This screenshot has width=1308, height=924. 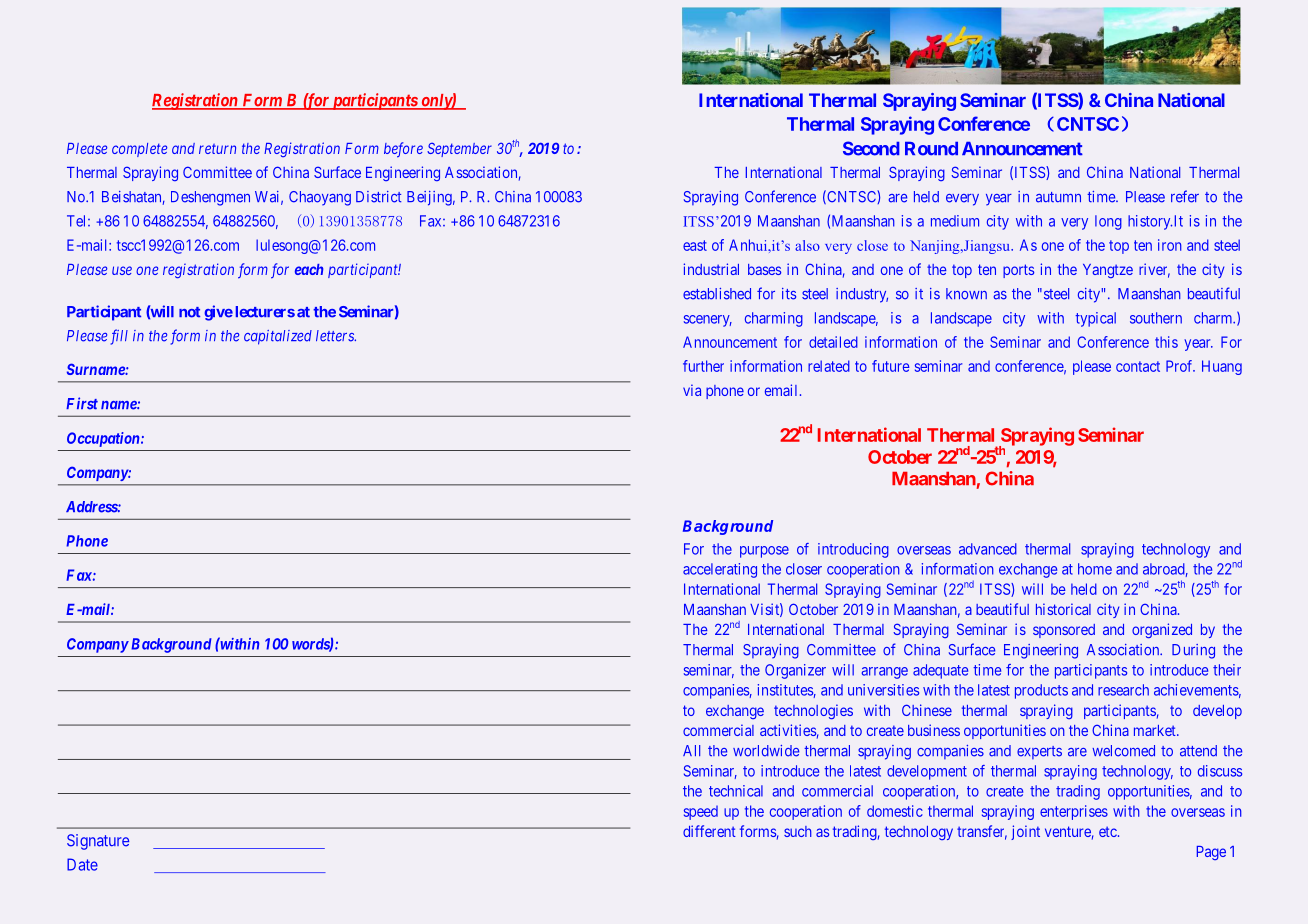 I want to click on contact, so click(x=1138, y=366).
